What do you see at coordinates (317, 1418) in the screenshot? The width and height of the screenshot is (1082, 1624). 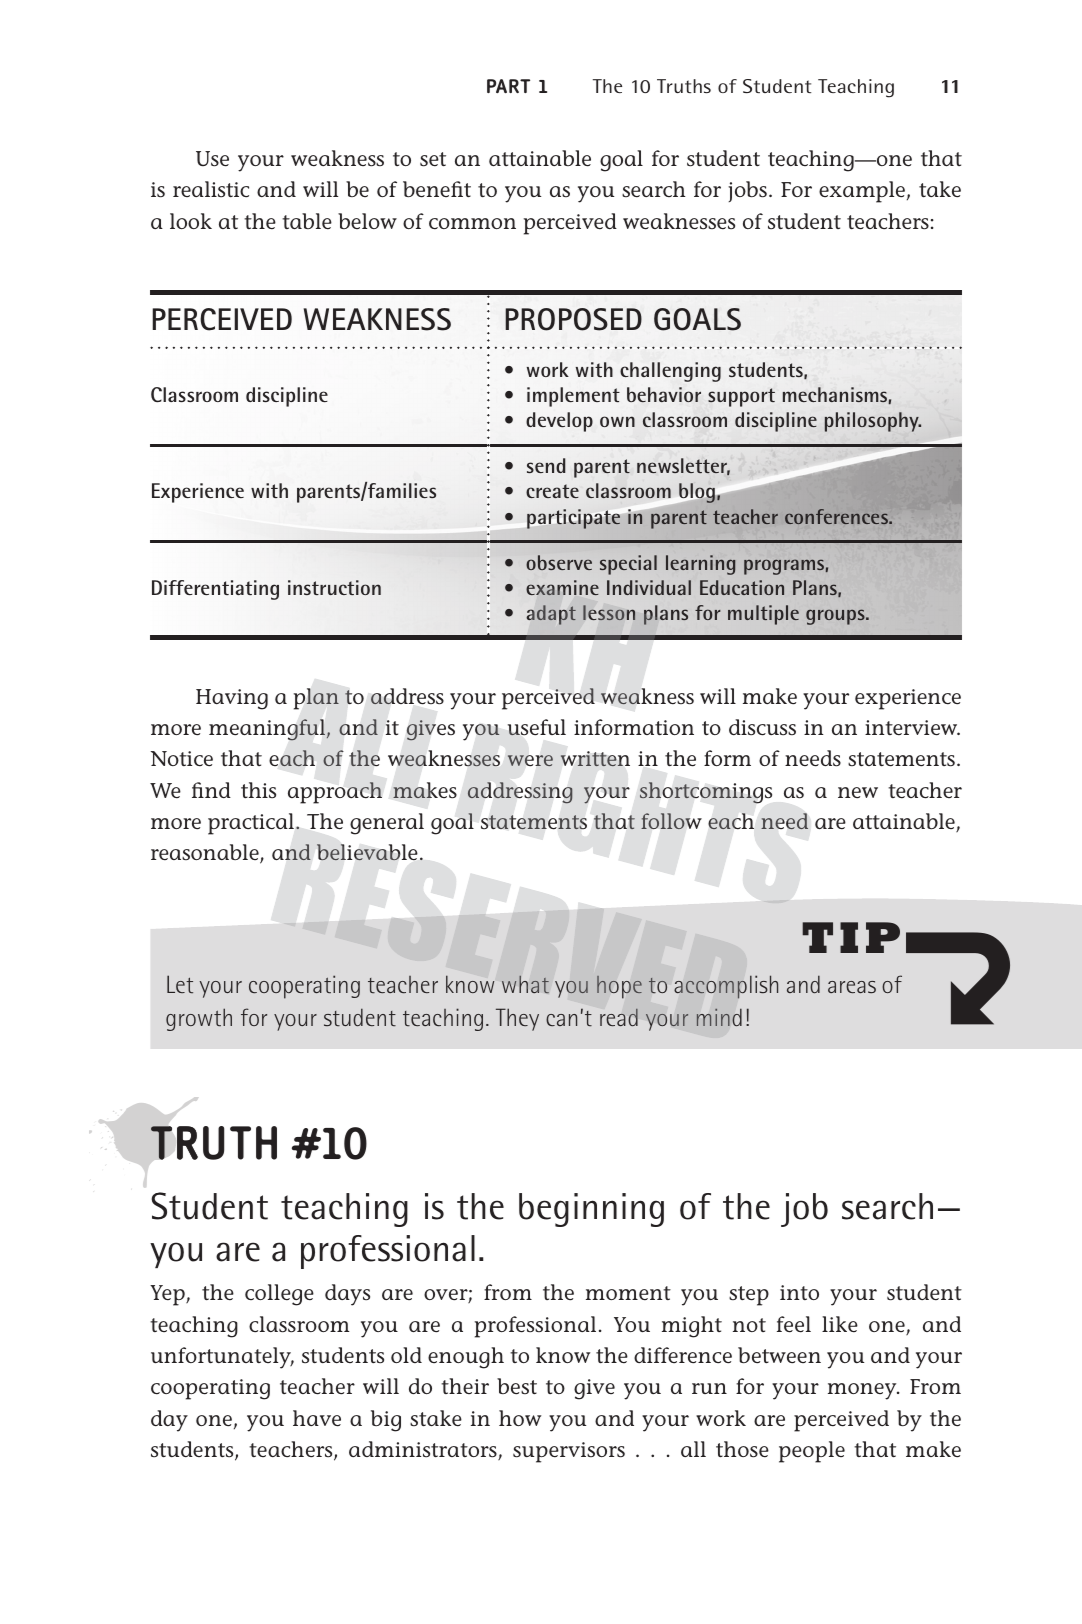 I see `have` at bounding box center [317, 1418].
